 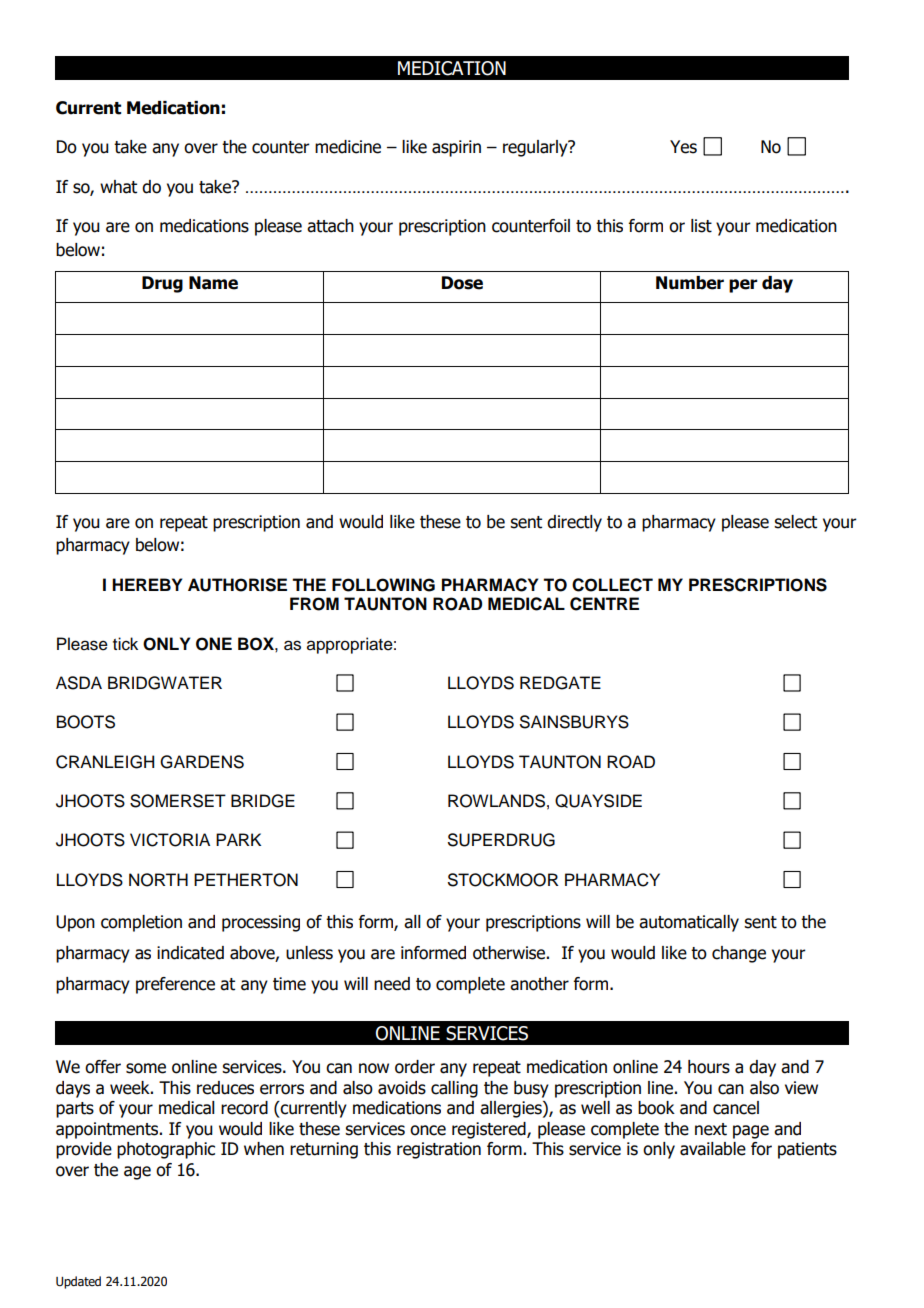 I want to click on Updated, so click(x=78, y=1282).
